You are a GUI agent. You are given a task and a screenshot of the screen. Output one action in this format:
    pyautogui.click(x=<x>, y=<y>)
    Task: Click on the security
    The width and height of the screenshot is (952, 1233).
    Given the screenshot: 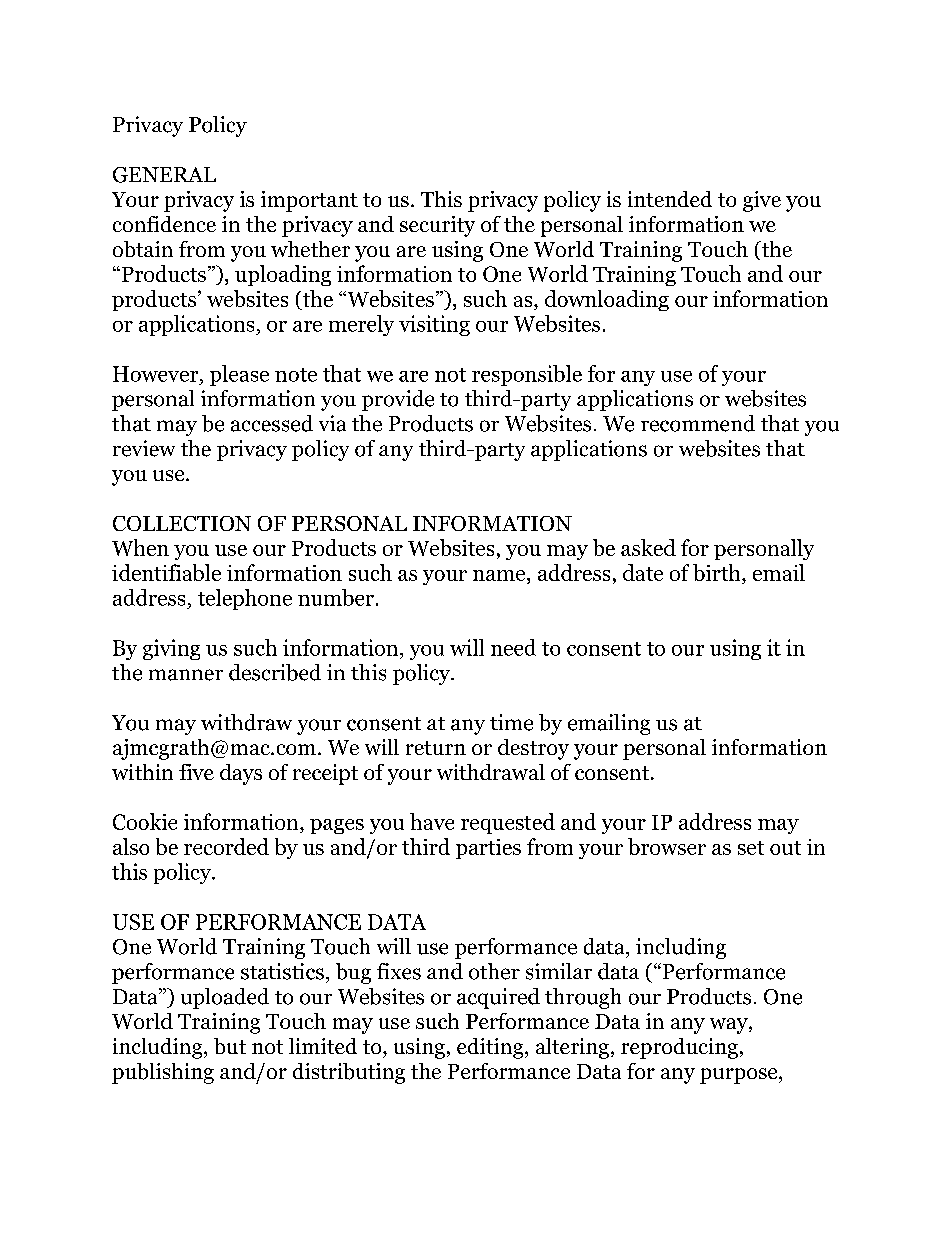 What is the action you would take?
    pyautogui.click(x=437, y=226)
